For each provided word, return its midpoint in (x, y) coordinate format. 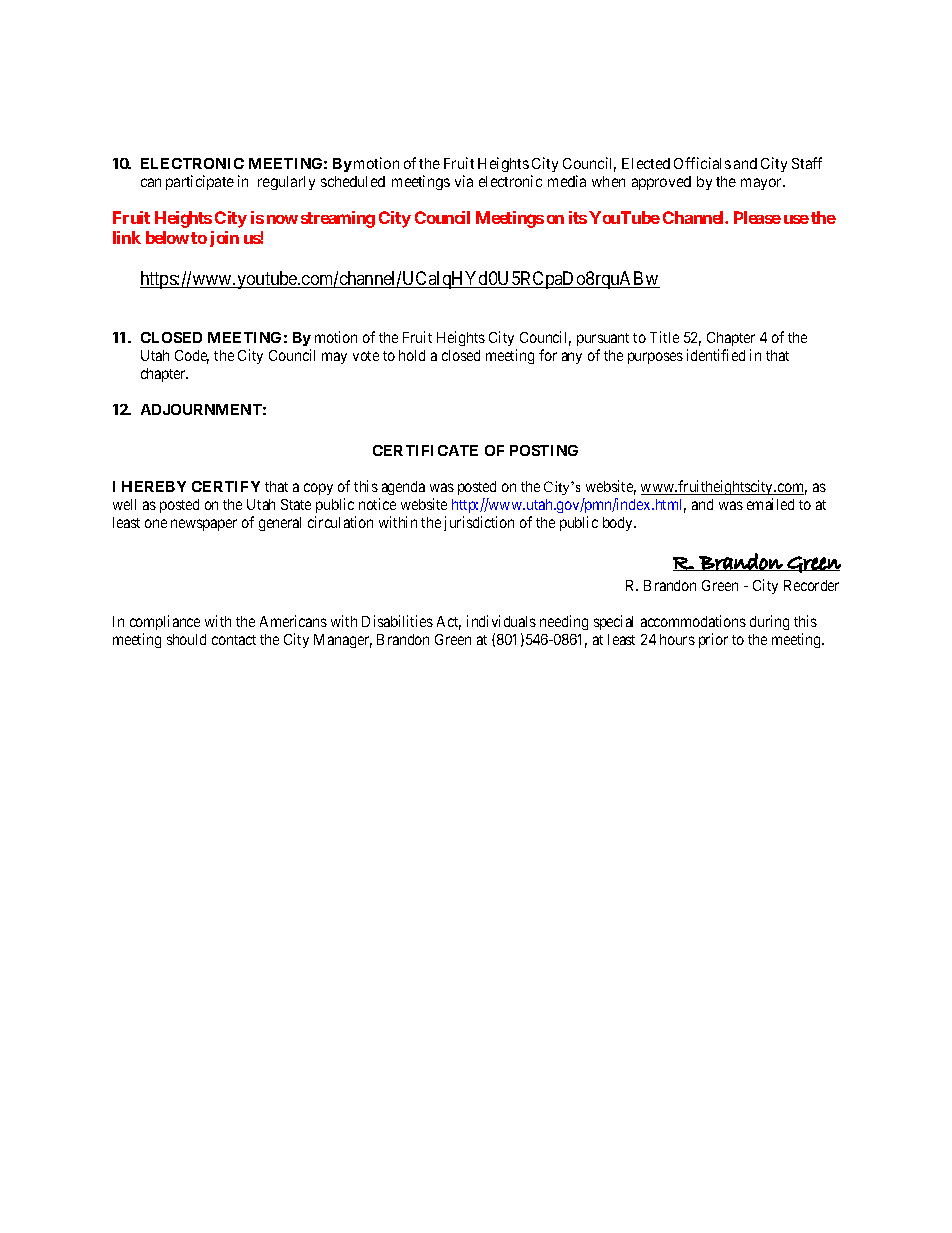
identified (716, 355)
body (619, 524)
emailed (770, 504)
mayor (763, 184)
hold (412, 355)
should (186, 639)
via (464, 181)
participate (200, 182)
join (224, 239)
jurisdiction (479, 523)
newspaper (204, 525)
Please (757, 217)
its (578, 217)
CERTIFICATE (425, 450)
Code (192, 357)
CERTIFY (226, 486)
